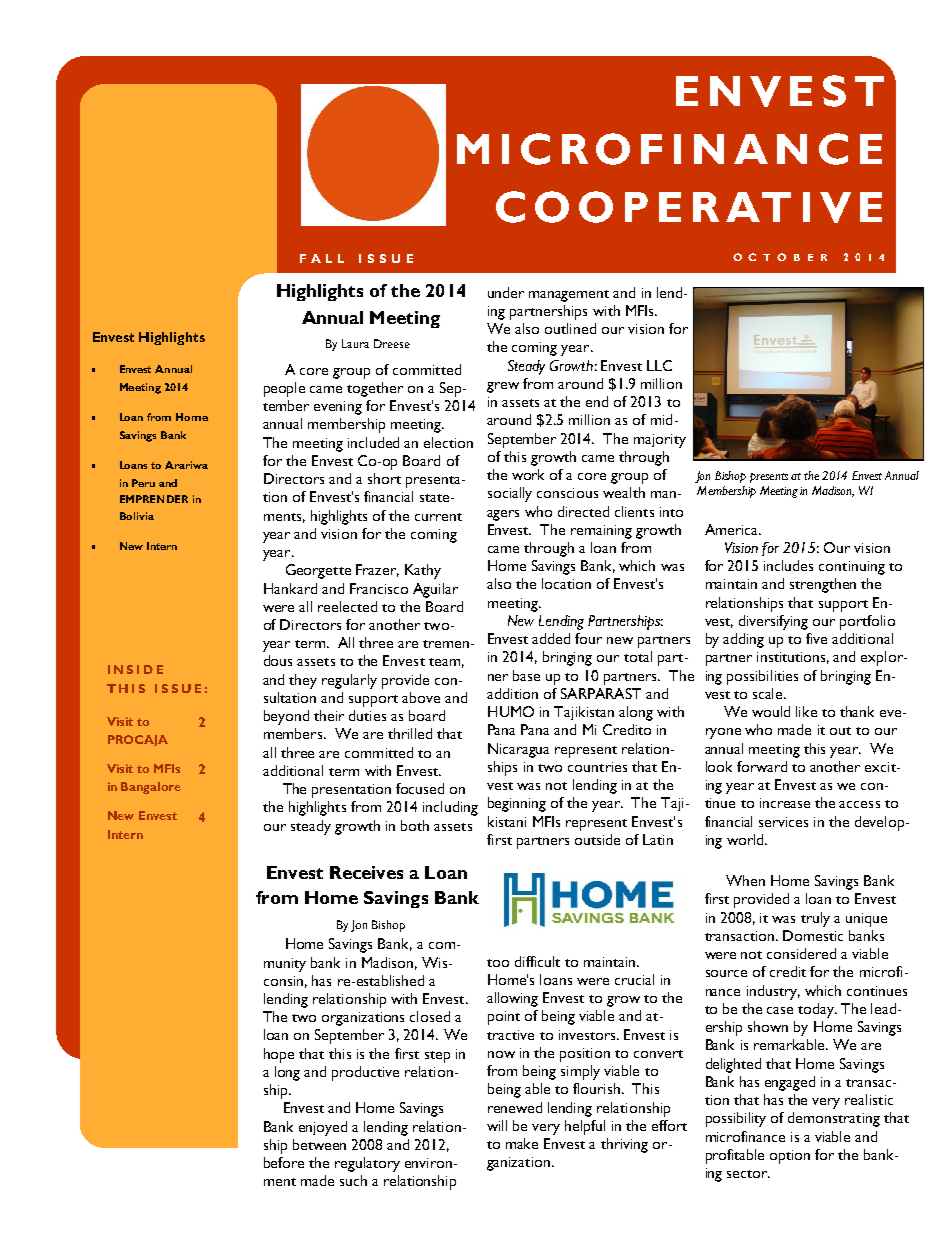 This document has width=952, height=1233. Describe the element at coordinates (659, 365) in the document. I see `LLC` at that location.
